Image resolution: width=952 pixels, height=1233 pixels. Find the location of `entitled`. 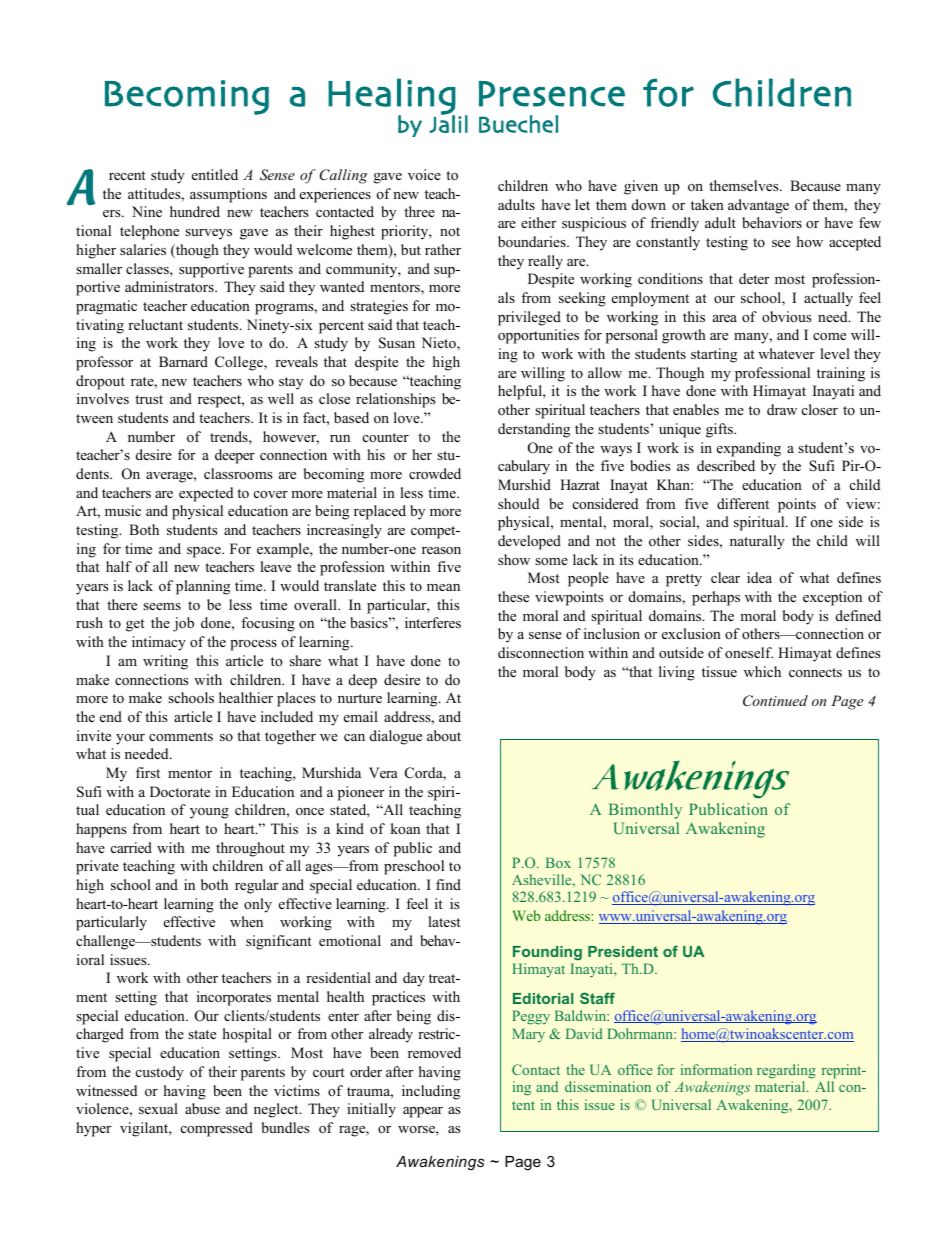

entitled is located at coordinates (215, 174).
